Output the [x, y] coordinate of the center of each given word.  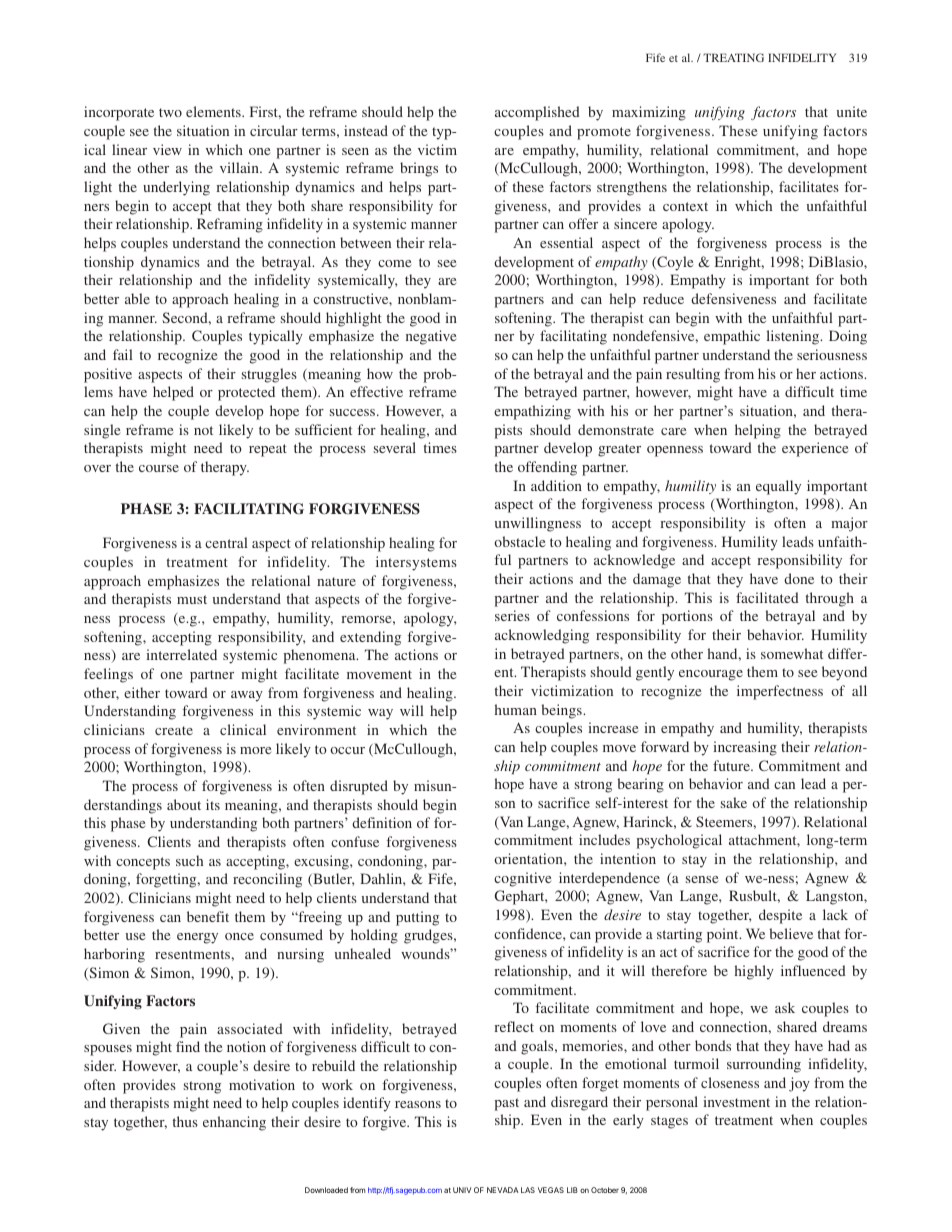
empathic [732, 337]
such [189, 860]
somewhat [792, 653]
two [170, 112]
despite [780, 916]
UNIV [462, 1190]
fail [123, 354]
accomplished [537, 113]
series [512, 615]
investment [736, 1101]
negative [431, 337]
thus [185, 1121]
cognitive [522, 879]
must [192, 599]
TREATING [733, 57]
